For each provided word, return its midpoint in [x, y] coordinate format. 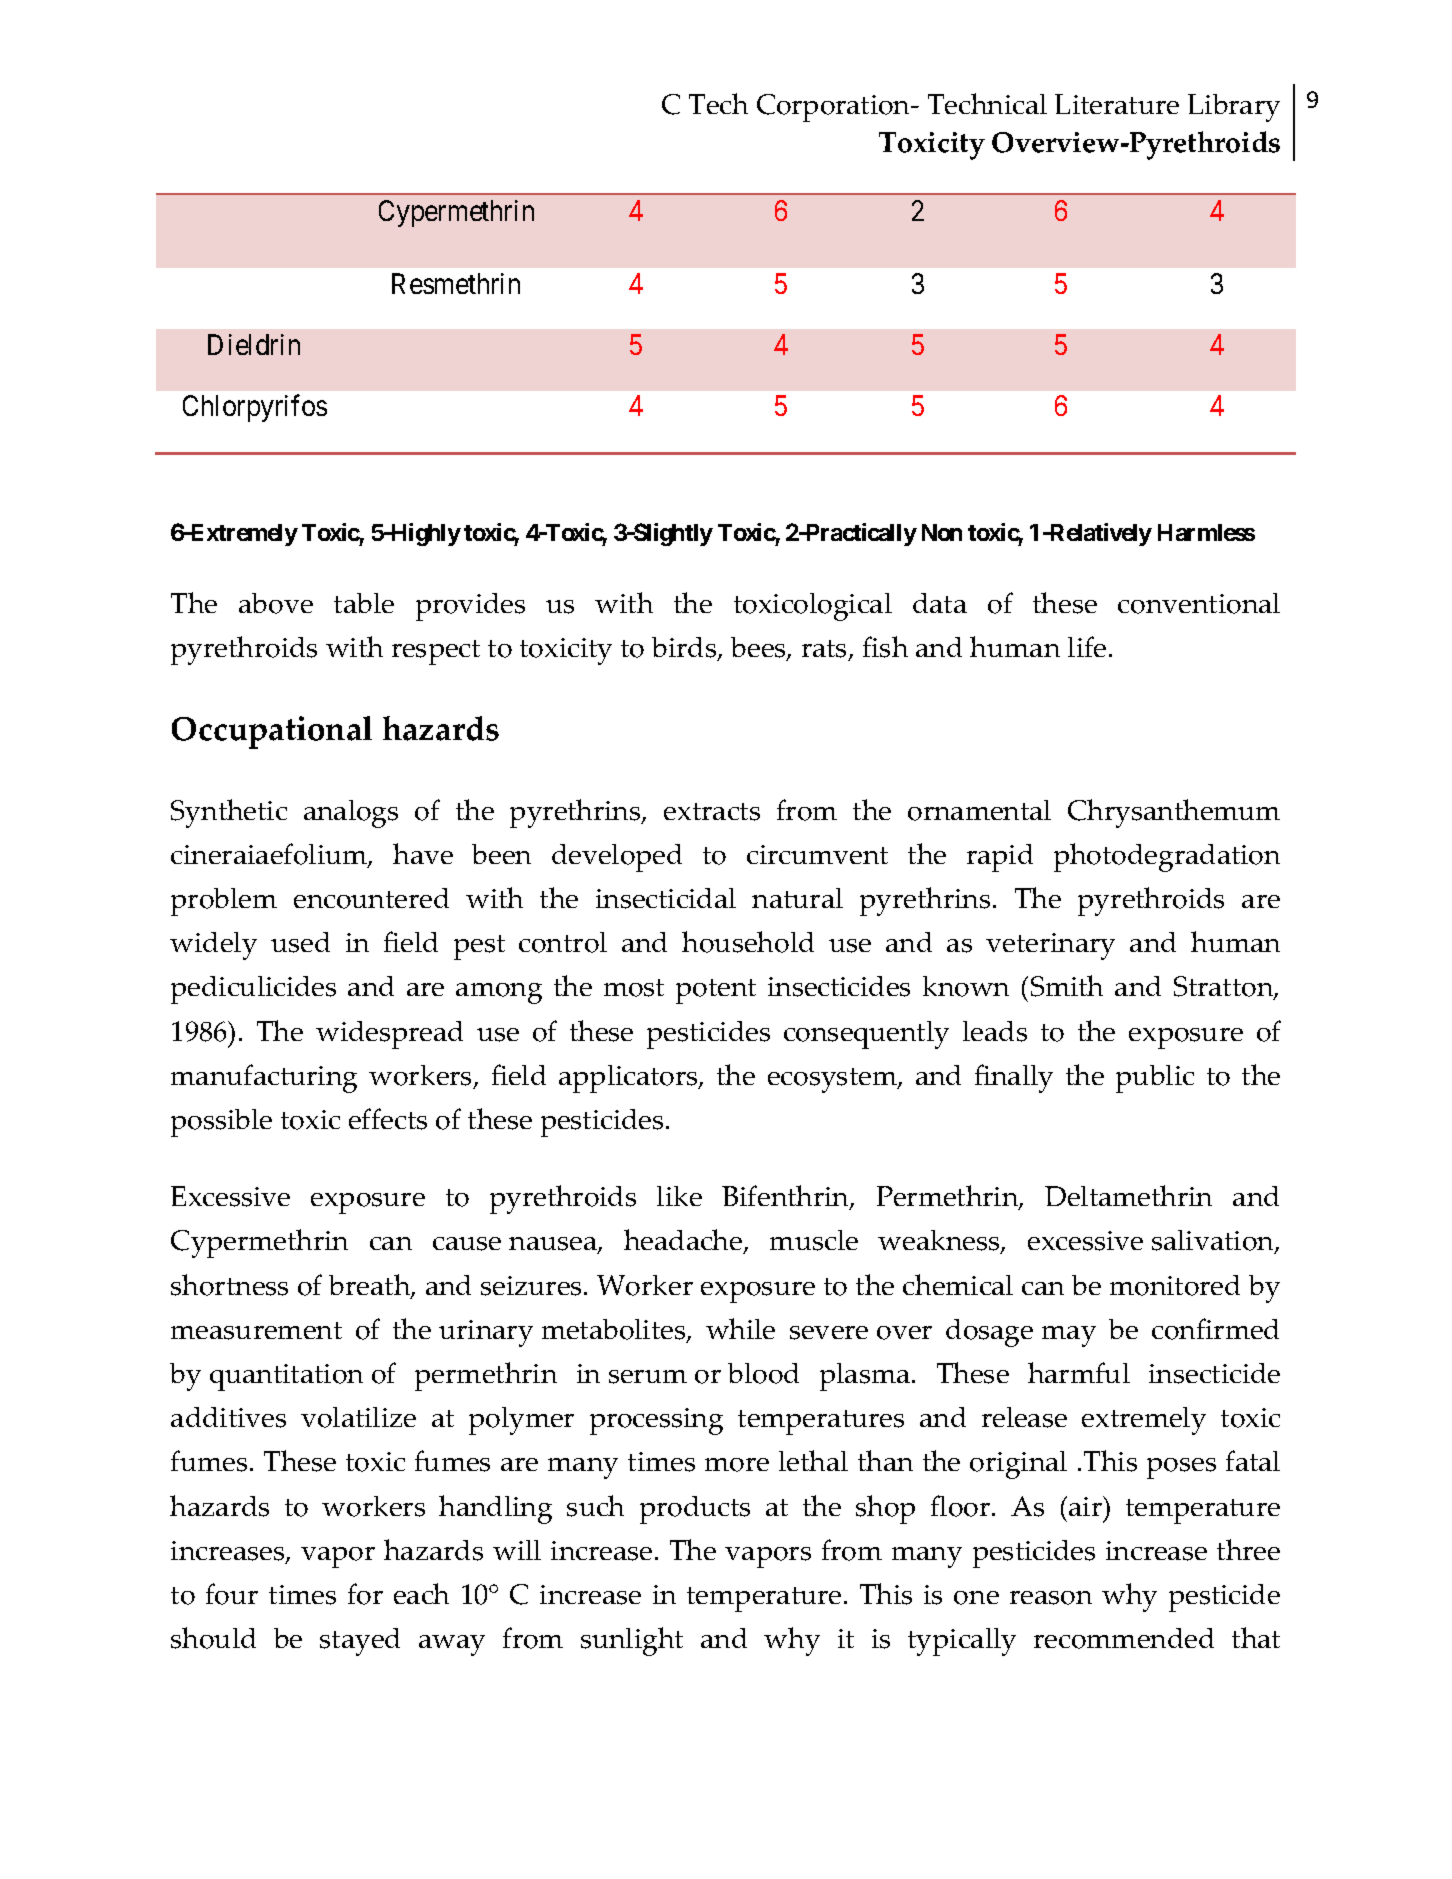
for [365, 1594]
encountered [371, 898]
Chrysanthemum [1174, 813]
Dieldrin [254, 344]
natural [797, 898]
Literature [1117, 104]
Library [1234, 108]
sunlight [632, 1641]
